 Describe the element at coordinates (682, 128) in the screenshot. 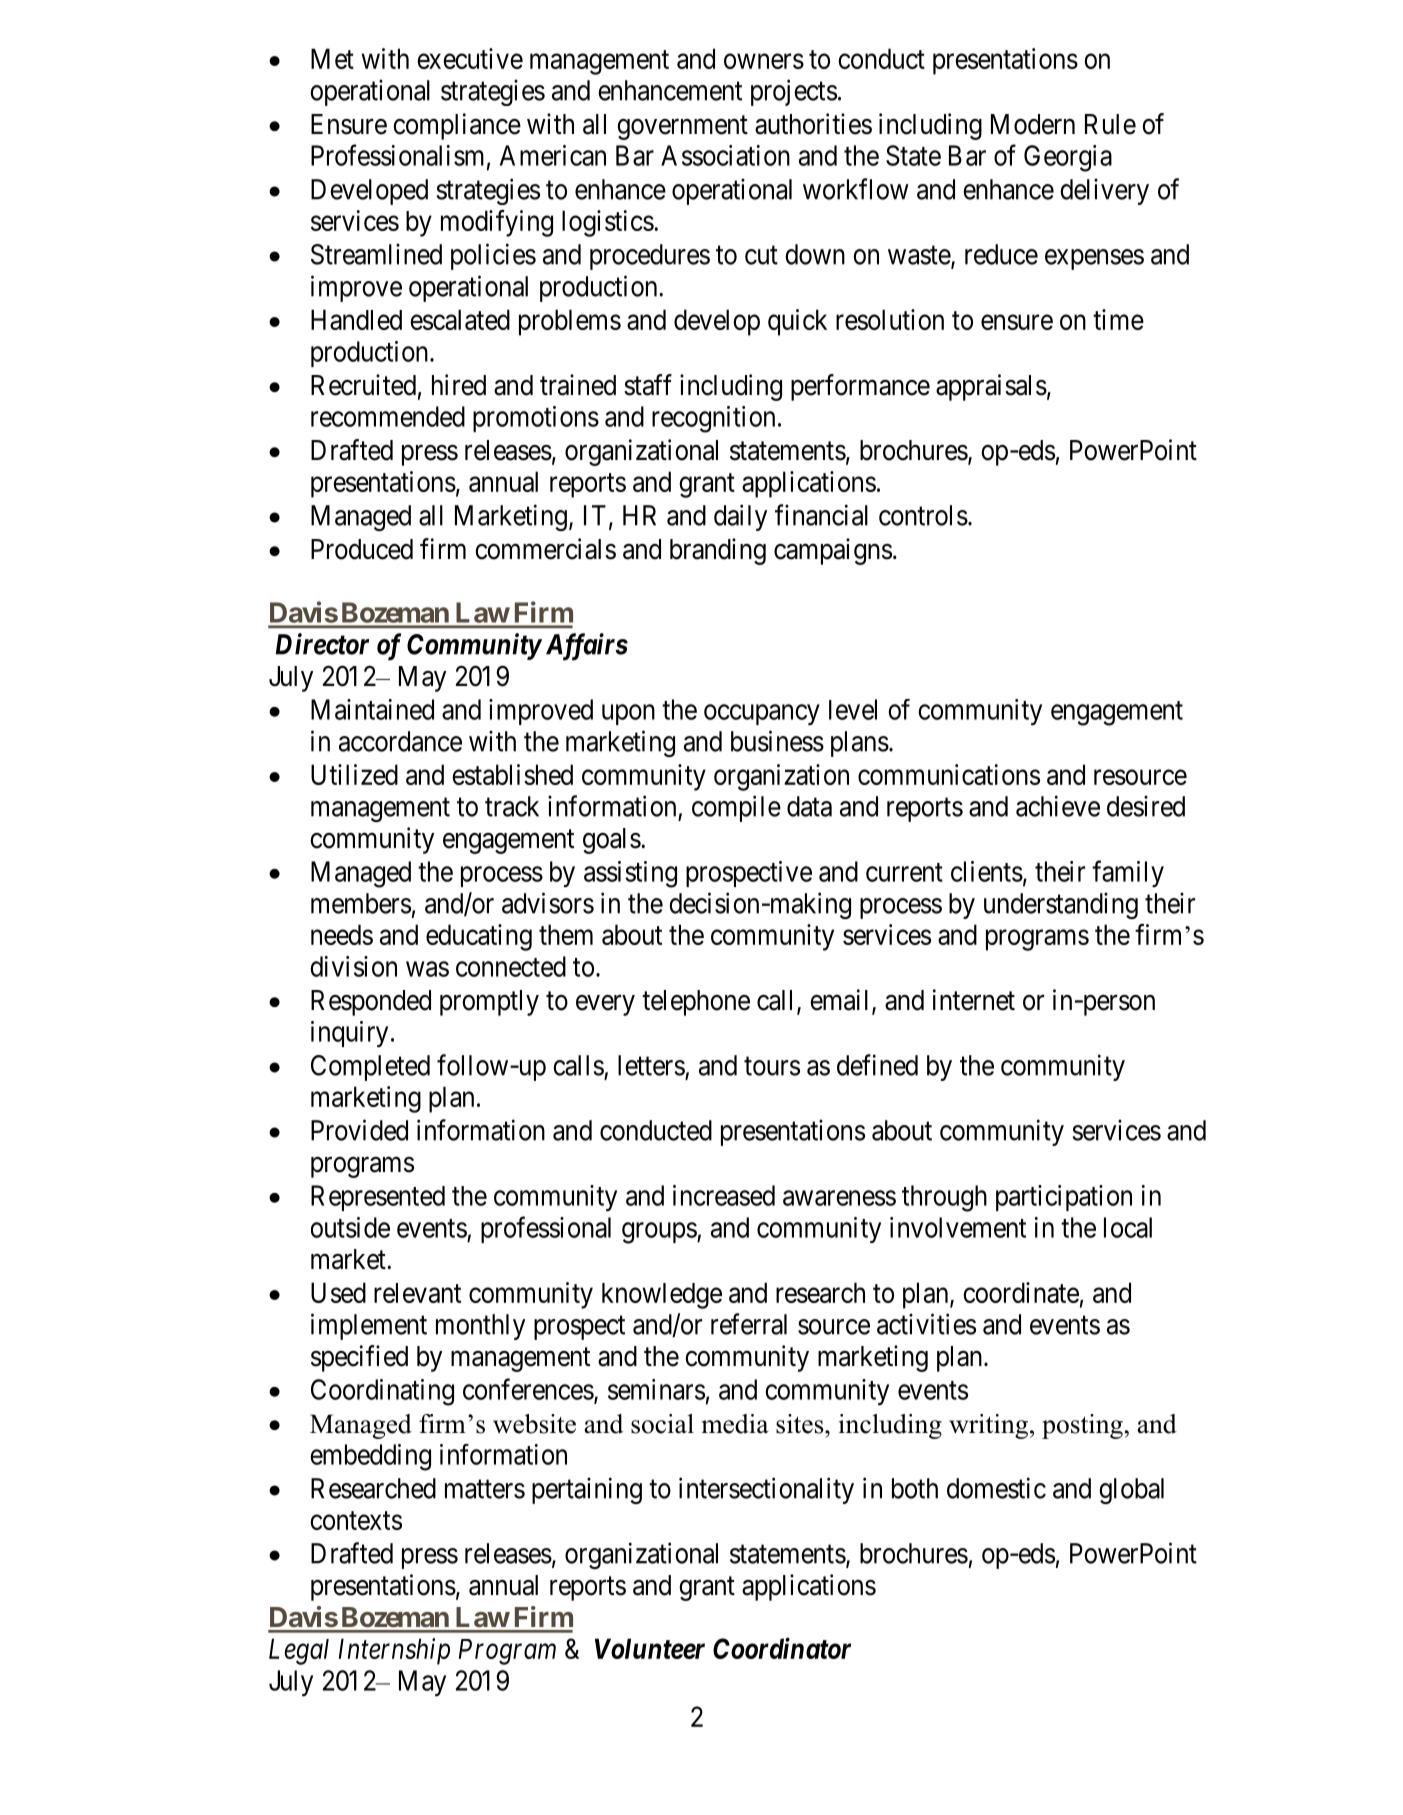

I see `government` at that location.
